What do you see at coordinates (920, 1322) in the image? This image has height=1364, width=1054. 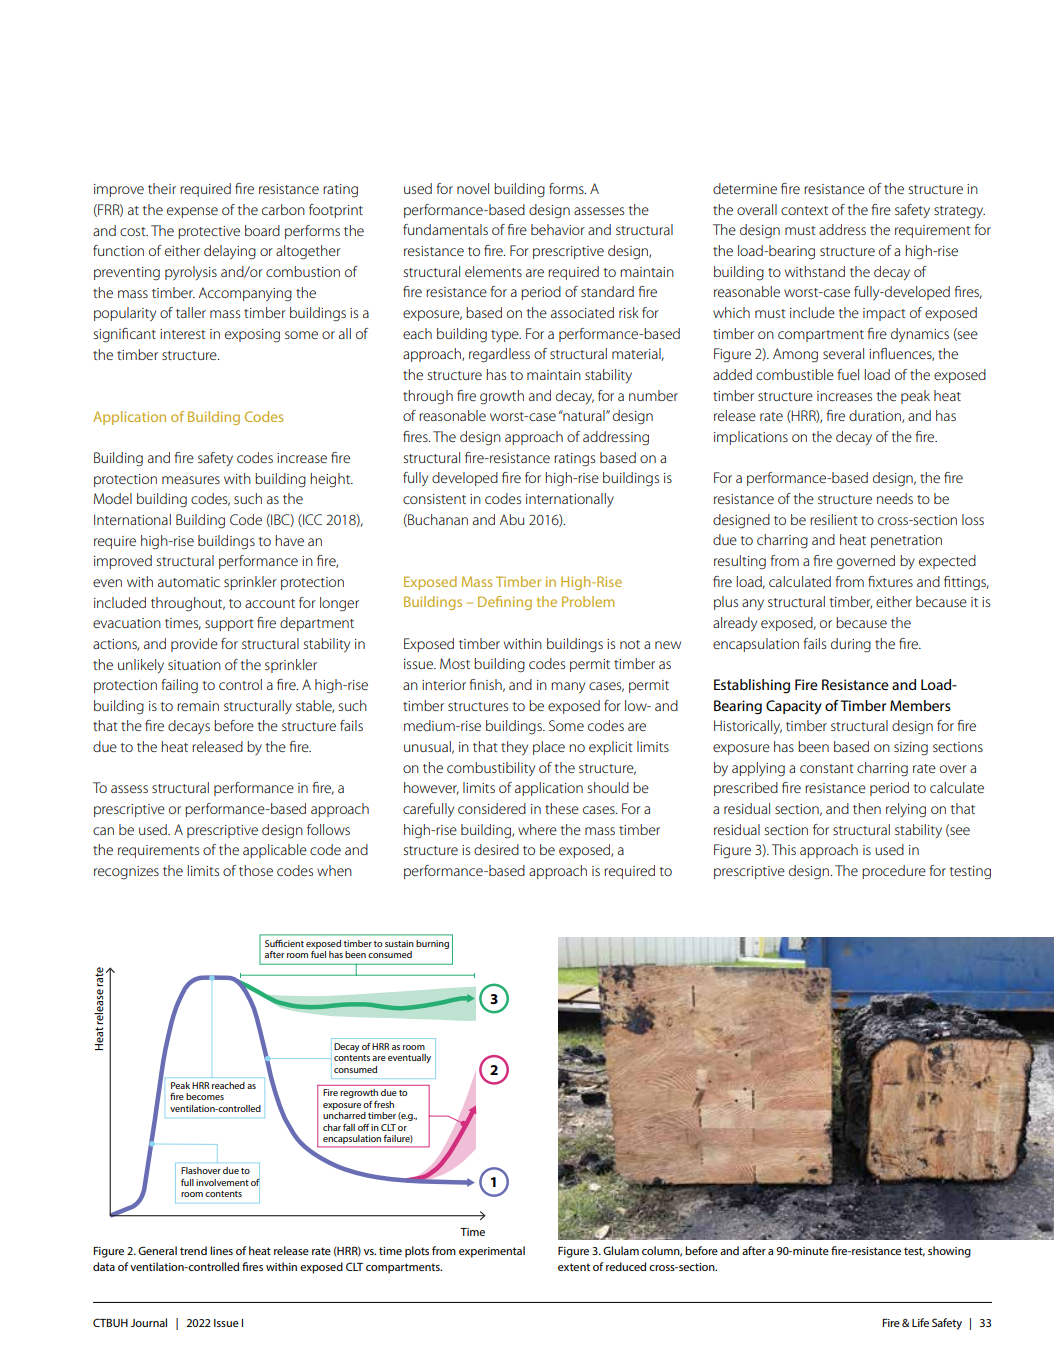 I see `Life` at bounding box center [920, 1322].
